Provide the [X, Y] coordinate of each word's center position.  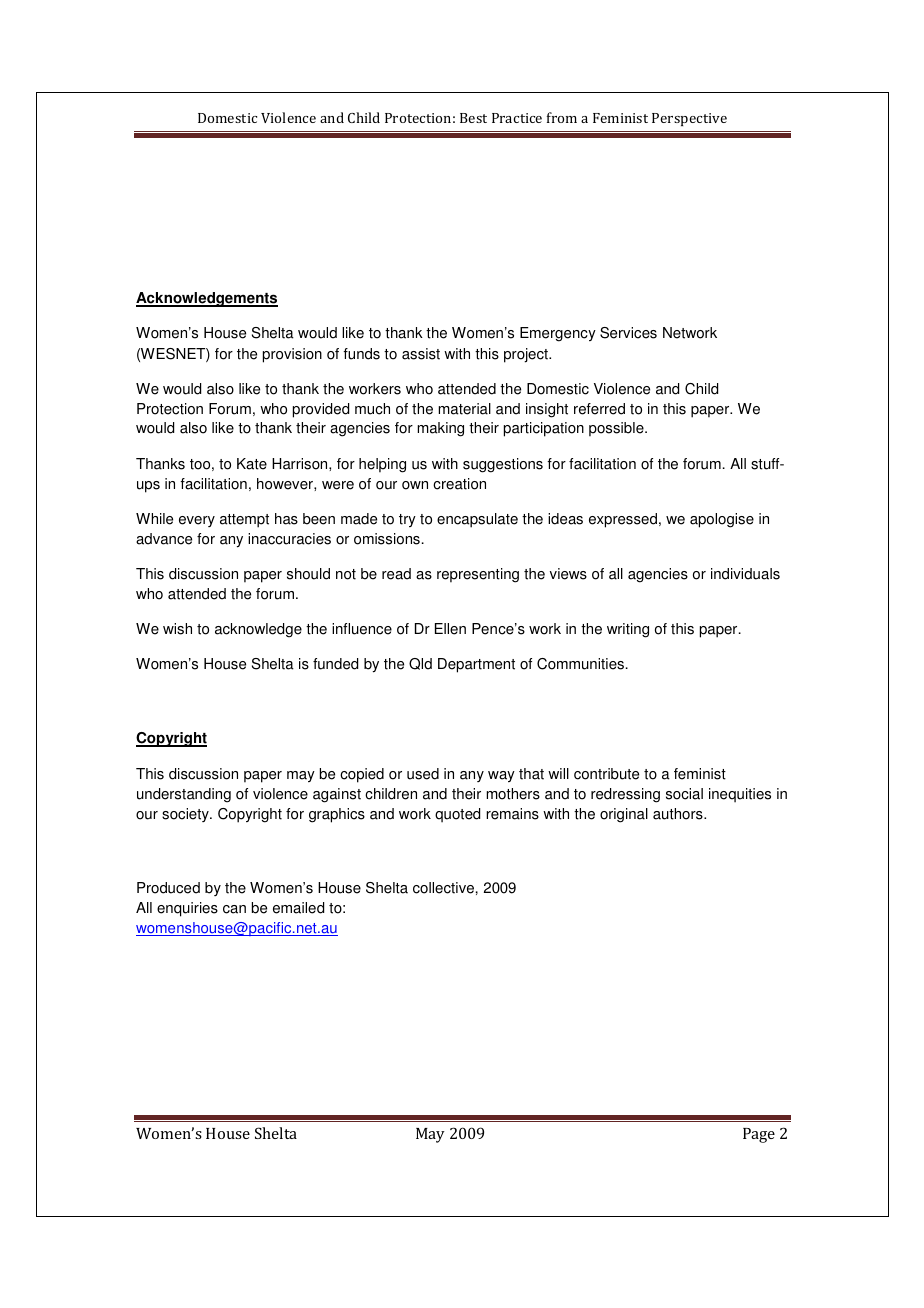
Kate [252, 464]
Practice [517, 118]
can [234, 909]
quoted [457, 815]
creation [459, 484]
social [684, 794]
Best [473, 118]
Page [759, 1135]
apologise [722, 520]
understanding [184, 795]
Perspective [689, 119]
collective [443, 888]
